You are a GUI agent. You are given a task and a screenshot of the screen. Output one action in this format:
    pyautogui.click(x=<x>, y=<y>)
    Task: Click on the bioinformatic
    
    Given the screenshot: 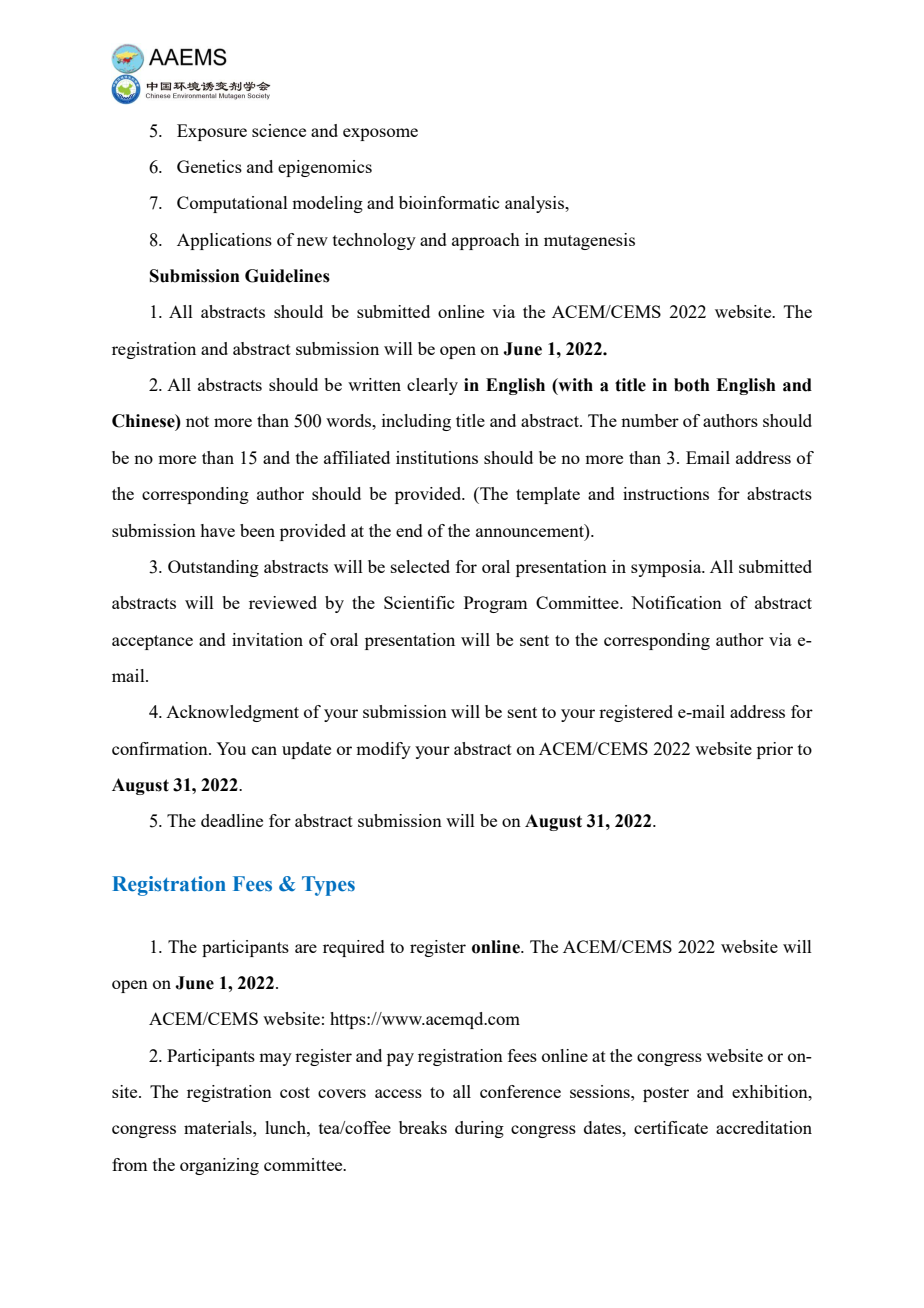 What is the action you would take?
    pyautogui.click(x=449, y=202)
